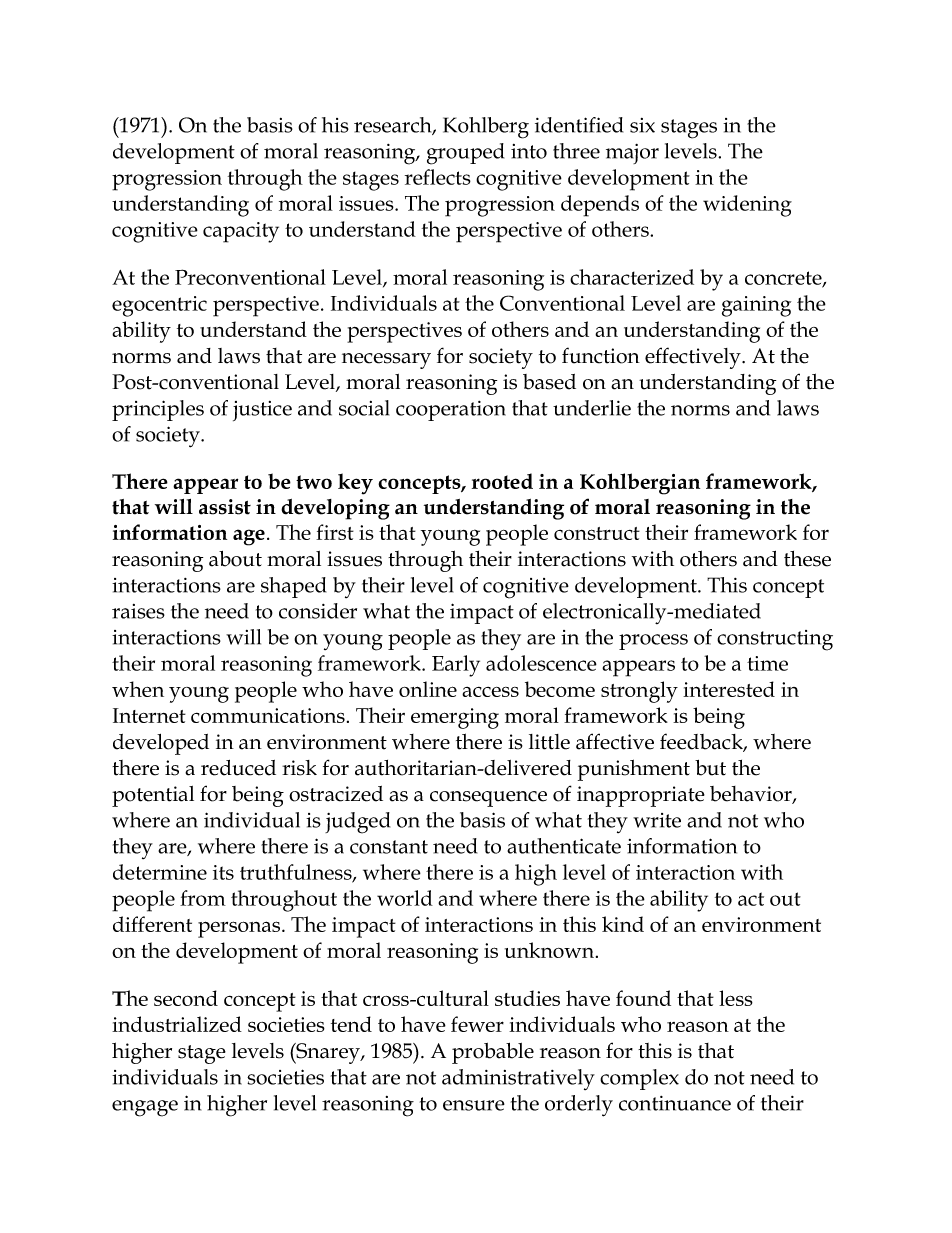  What do you see at coordinates (145, 1108) in the image?
I see `engage` at bounding box center [145, 1108].
